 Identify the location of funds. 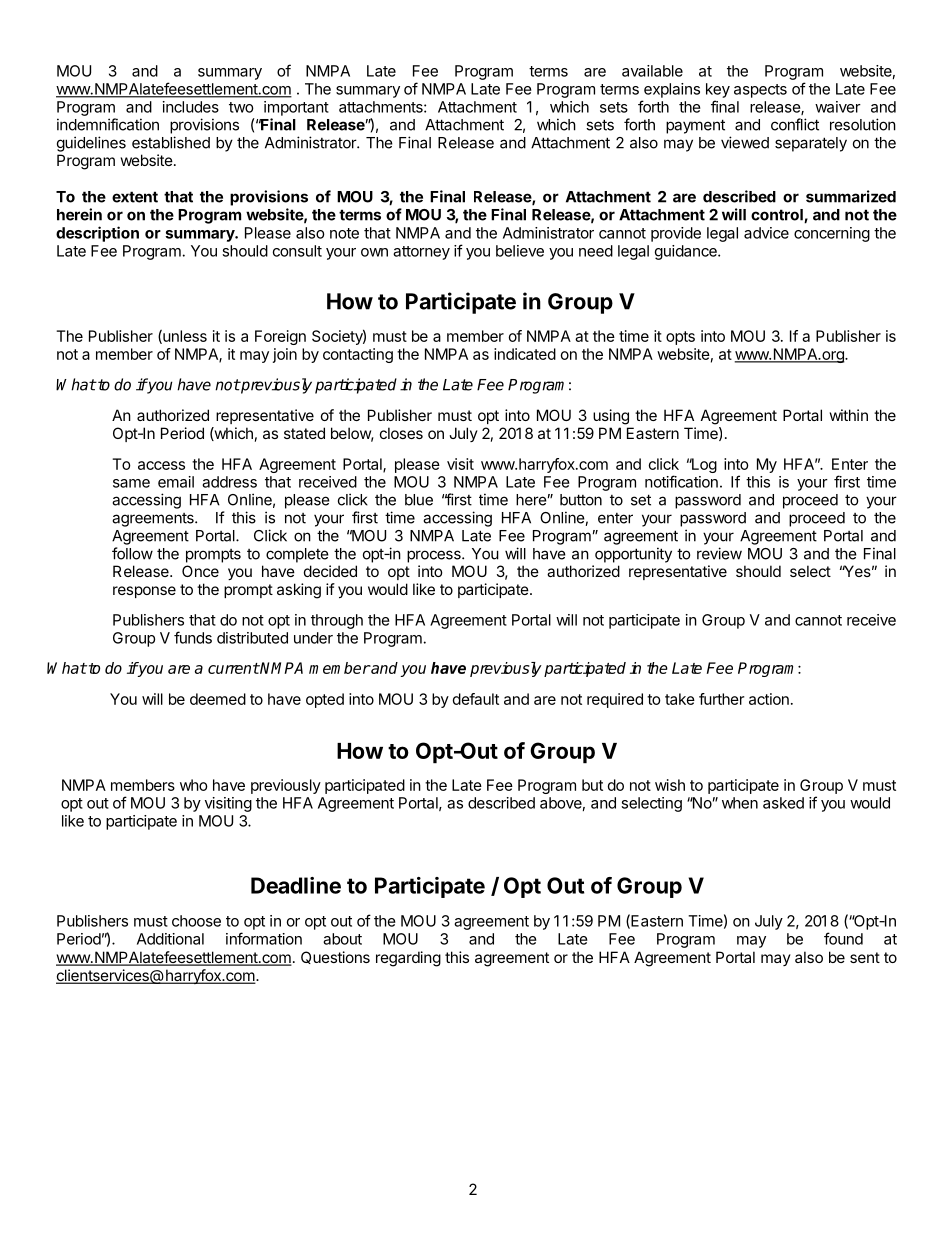
(193, 637).
